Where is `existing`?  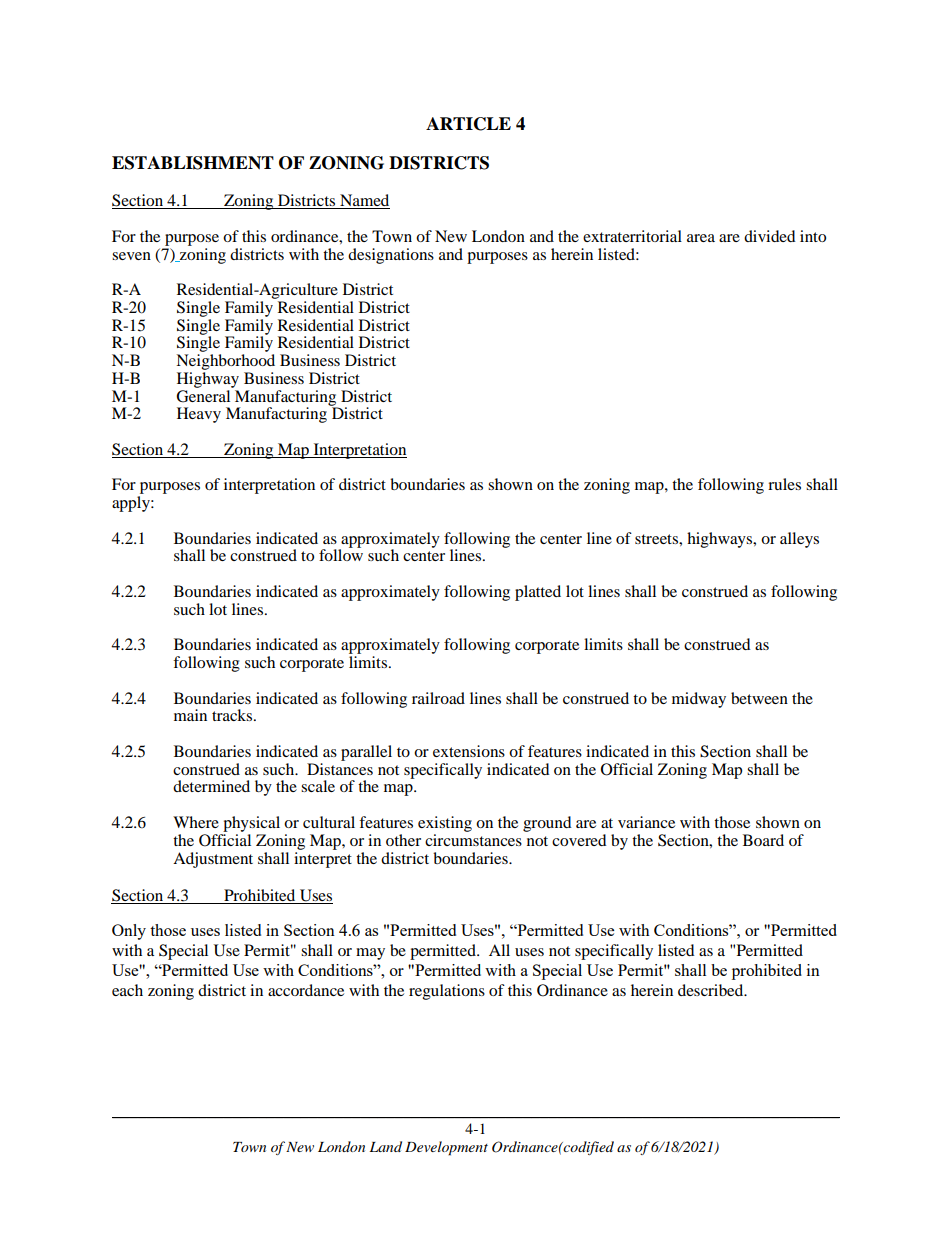 existing is located at coordinates (445, 824).
